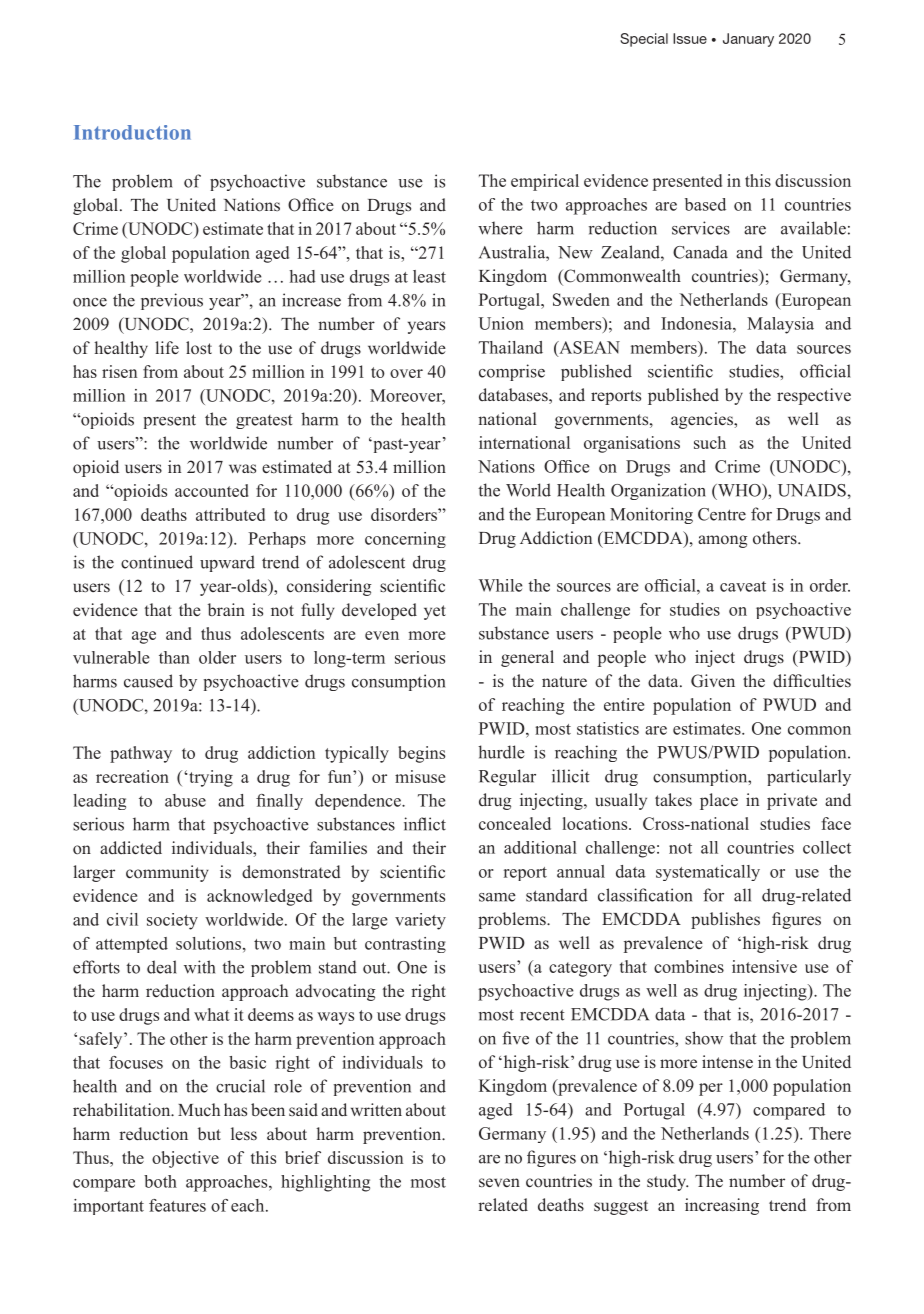 Image resolution: width=924 pixels, height=1314 pixels. Describe the element at coordinates (425, 824) in the page. I see `inflict` at that location.
